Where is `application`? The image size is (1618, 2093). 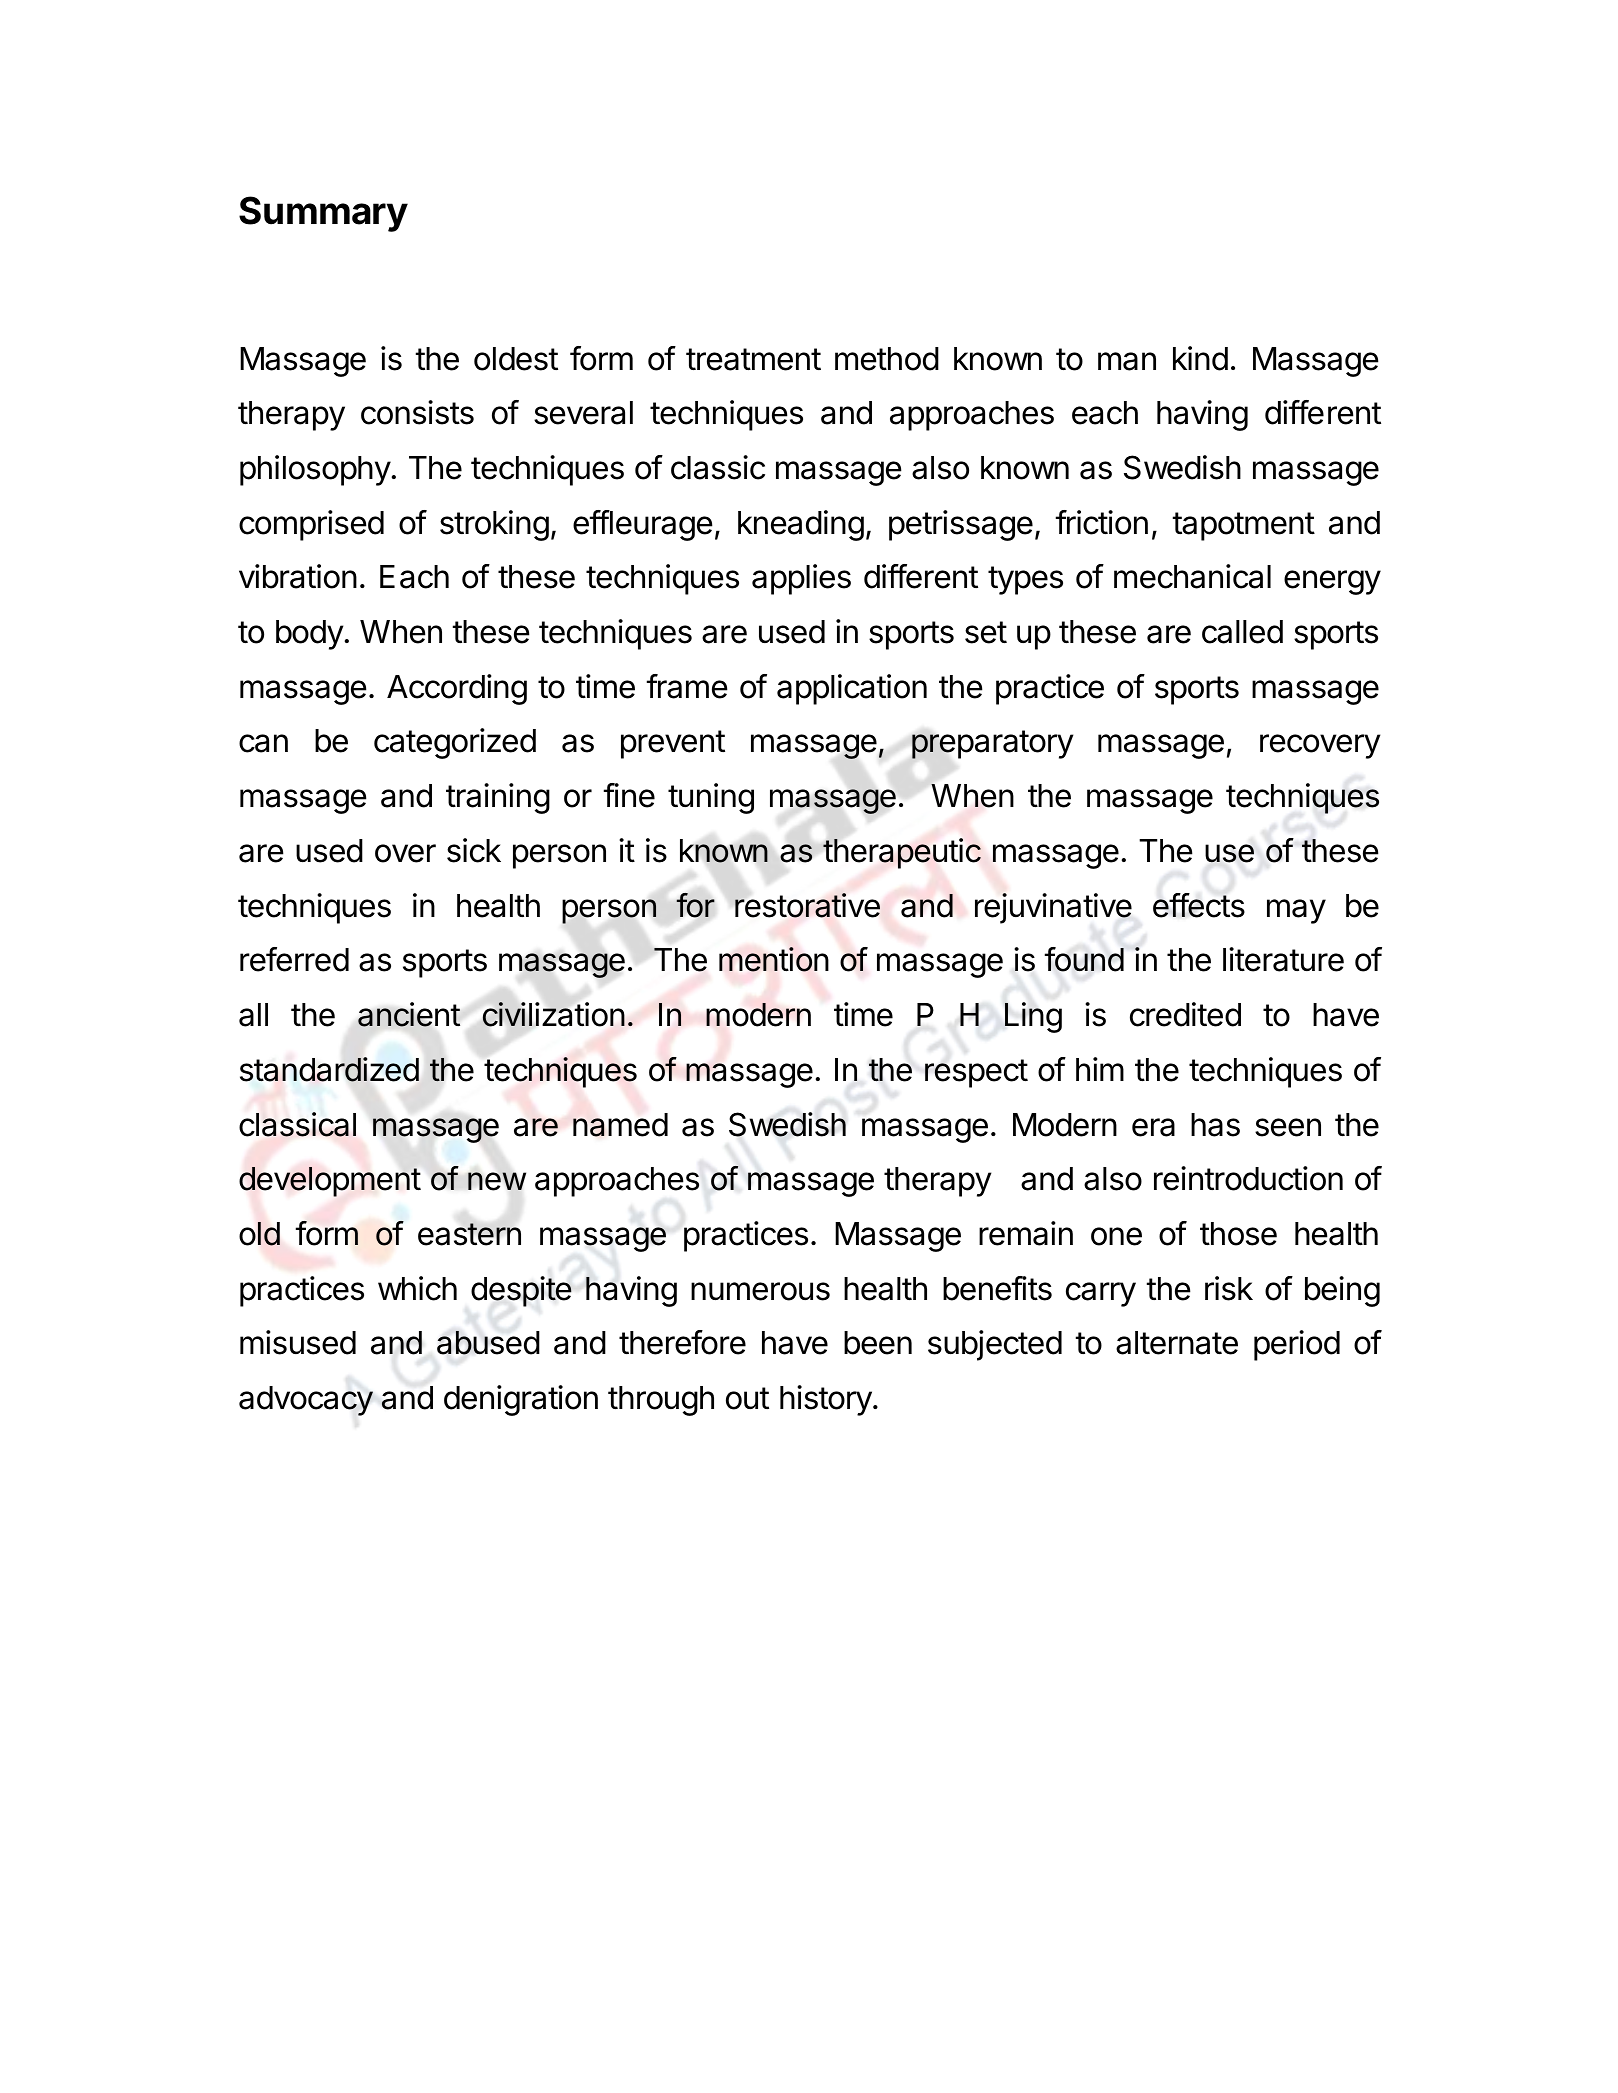 application is located at coordinates (852, 689).
